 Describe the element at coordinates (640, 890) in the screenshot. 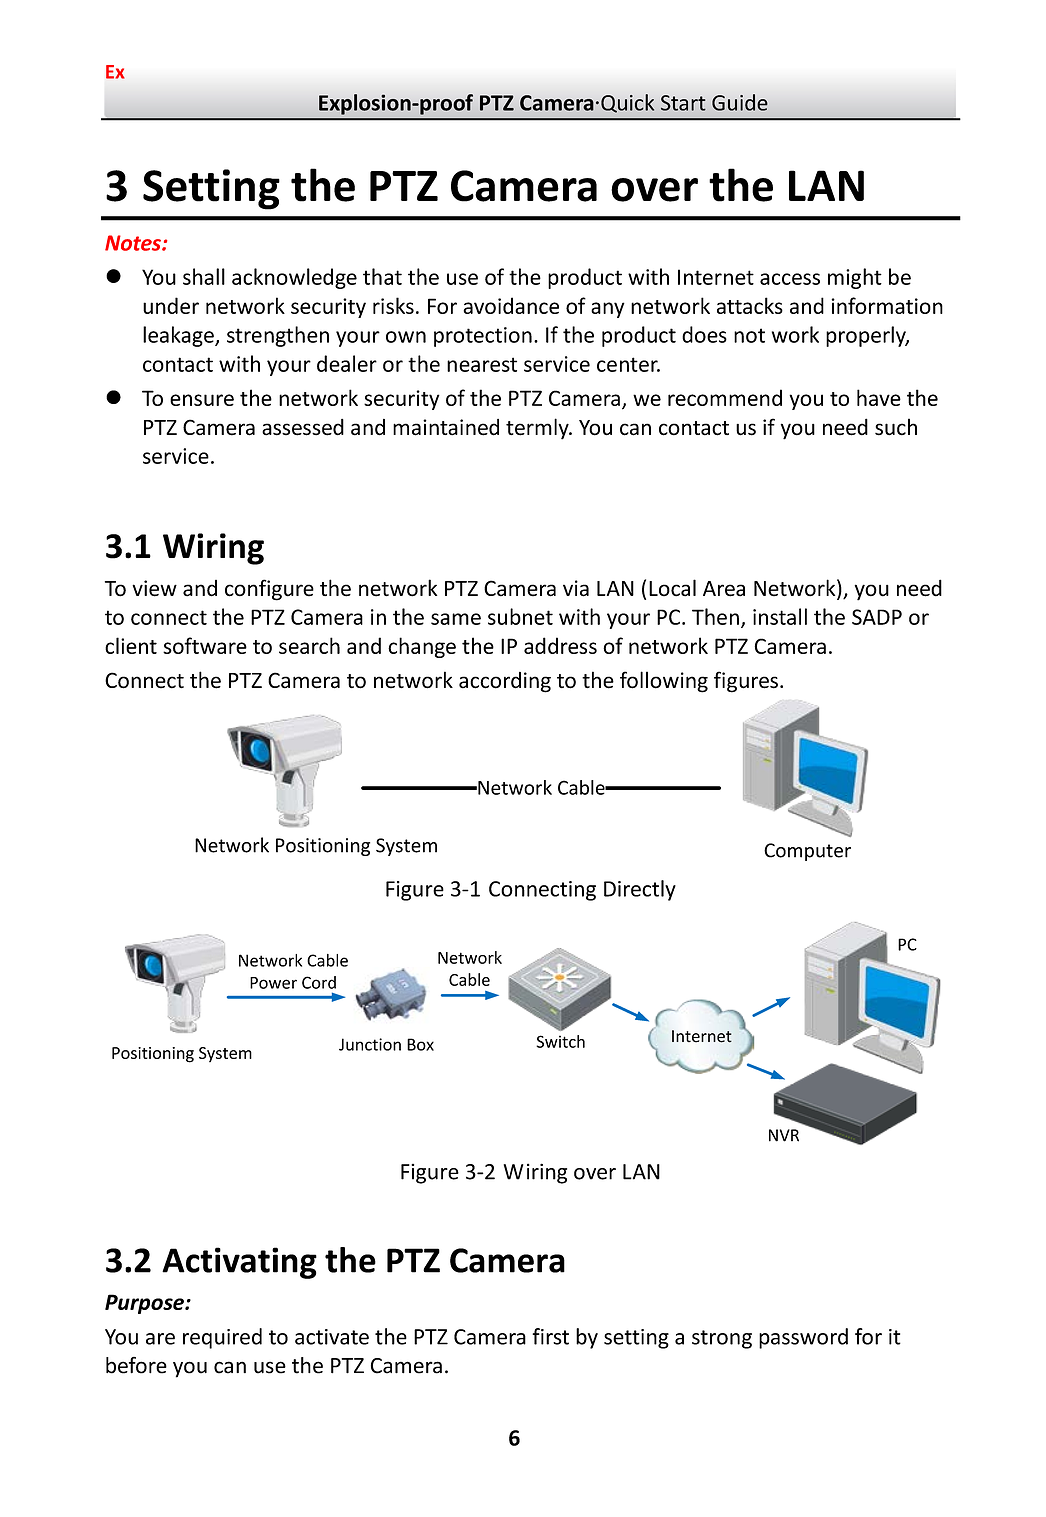

I see `Directly` at that location.
